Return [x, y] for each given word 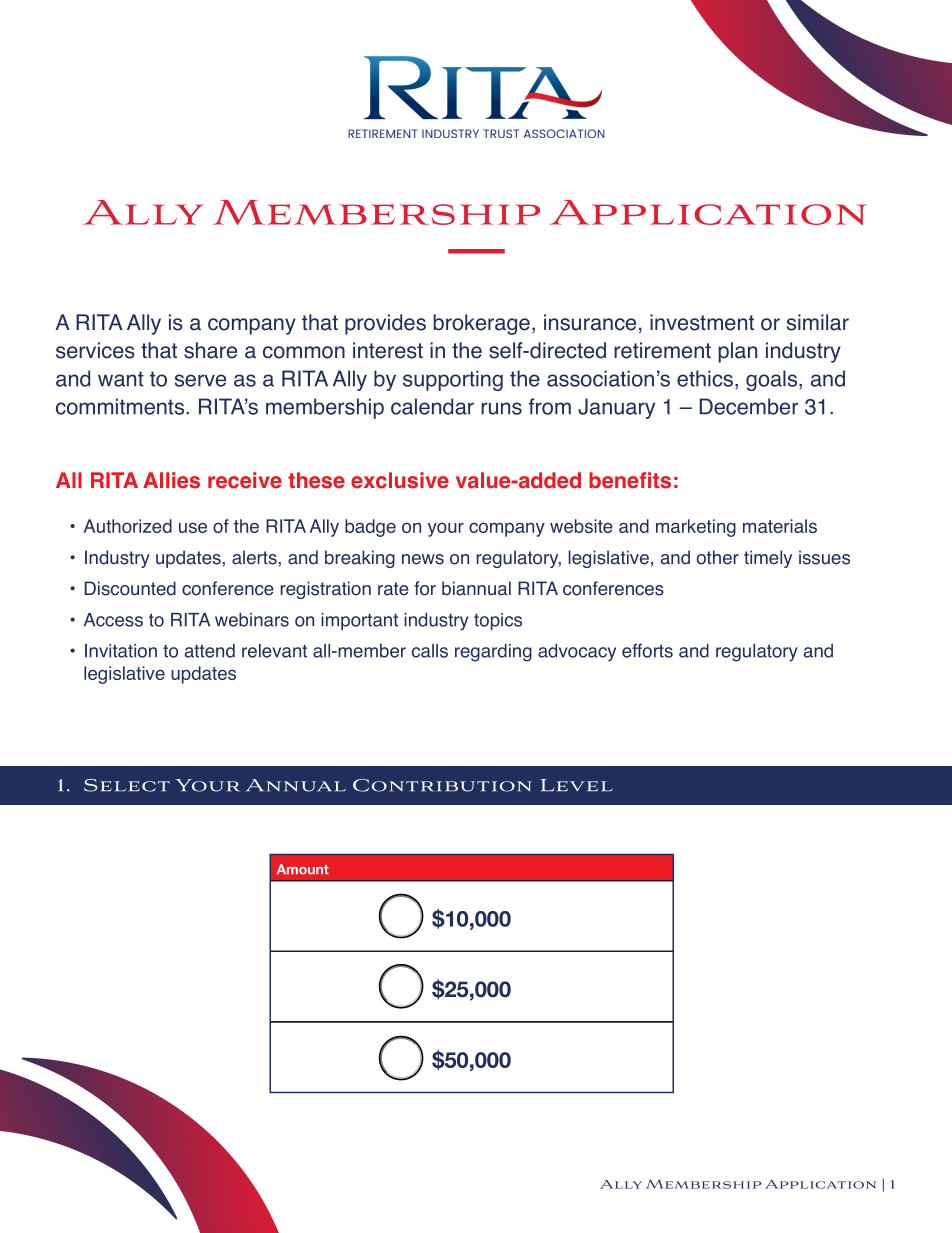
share [210, 350]
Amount [303, 869]
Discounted [130, 588]
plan [737, 352]
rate [393, 589]
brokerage [481, 324]
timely [768, 559]
